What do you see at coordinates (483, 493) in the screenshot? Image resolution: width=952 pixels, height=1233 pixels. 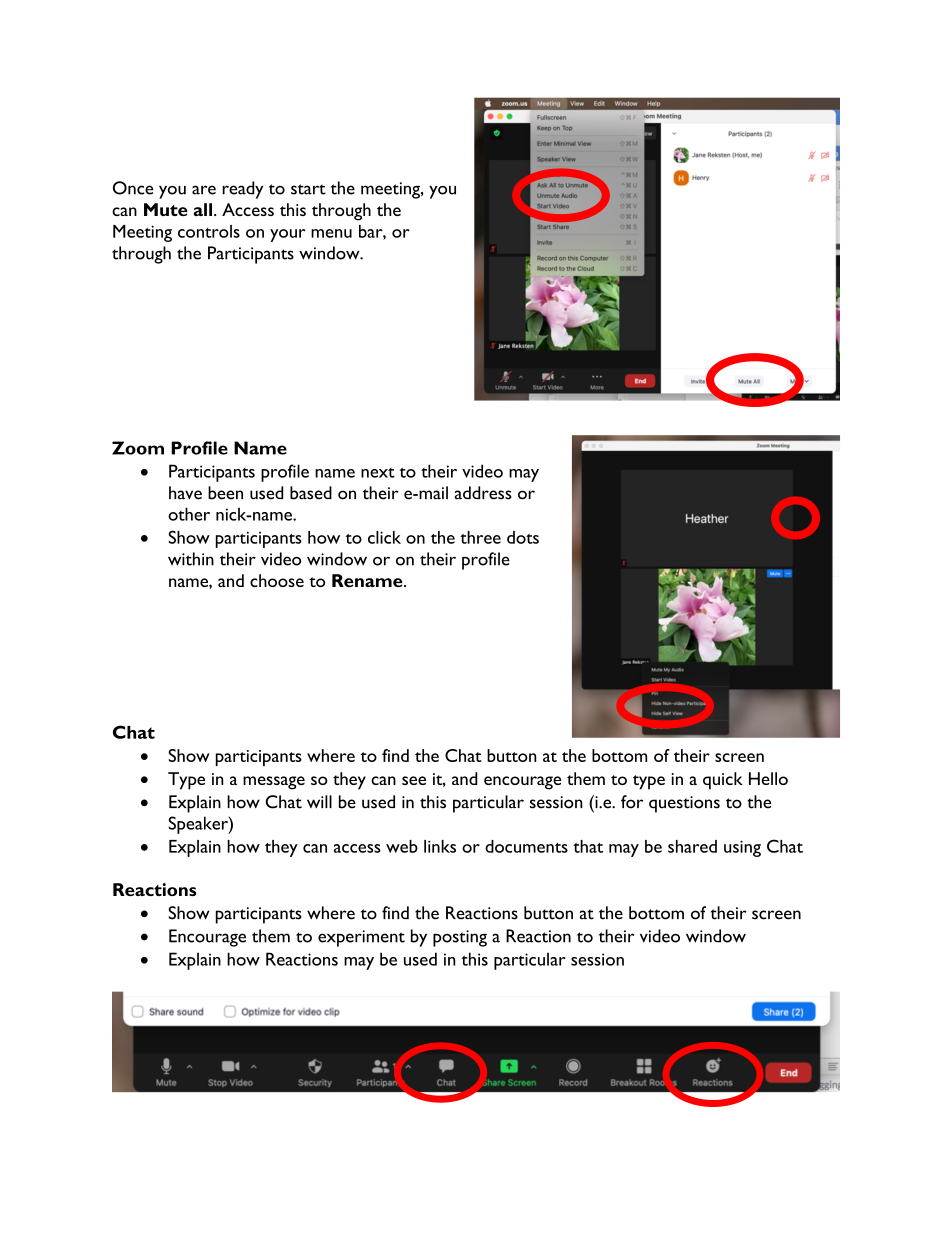 I see `address` at bounding box center [483, 493].
